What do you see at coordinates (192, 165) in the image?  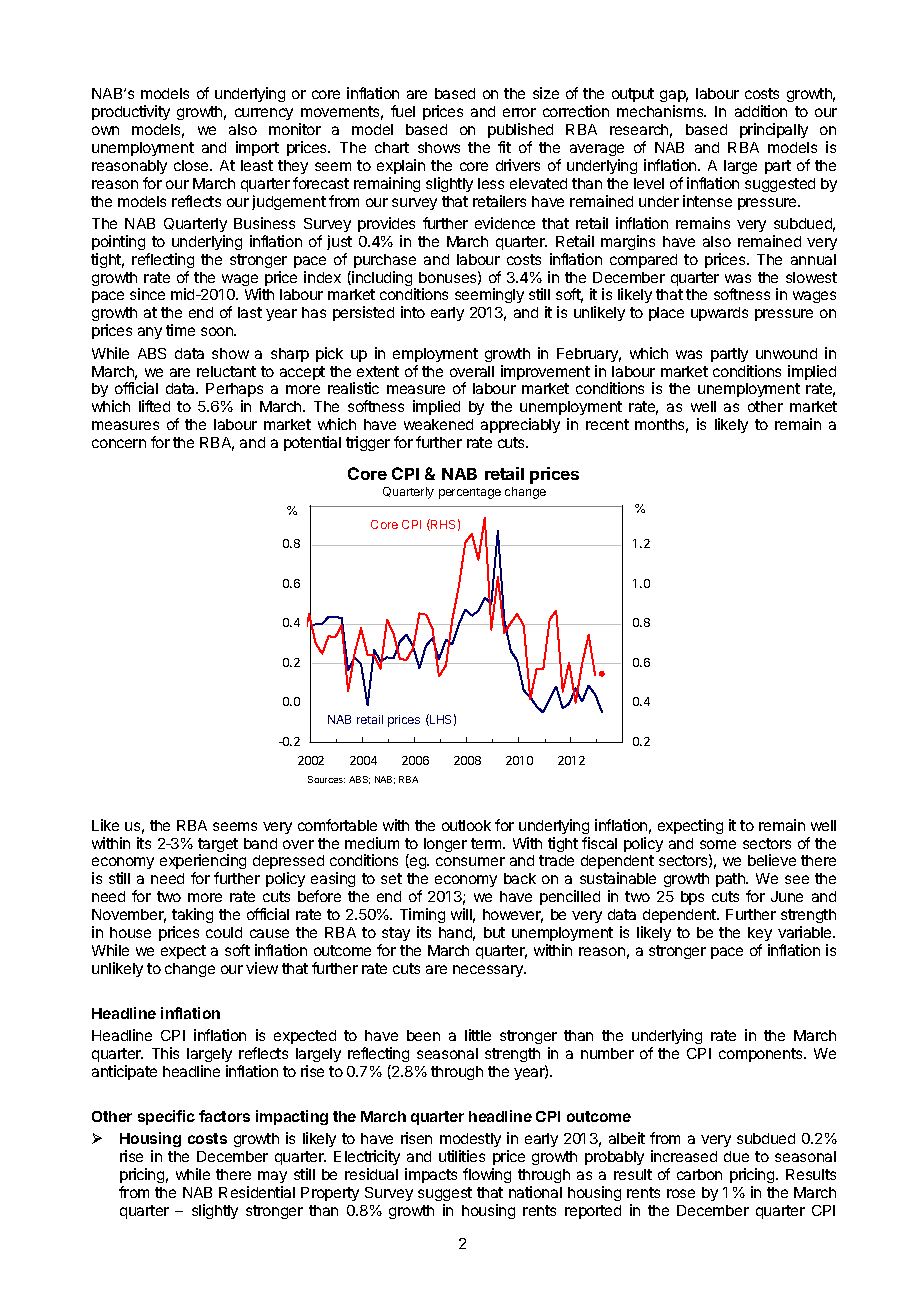 I see `close` at bounding box center [192, 165].
